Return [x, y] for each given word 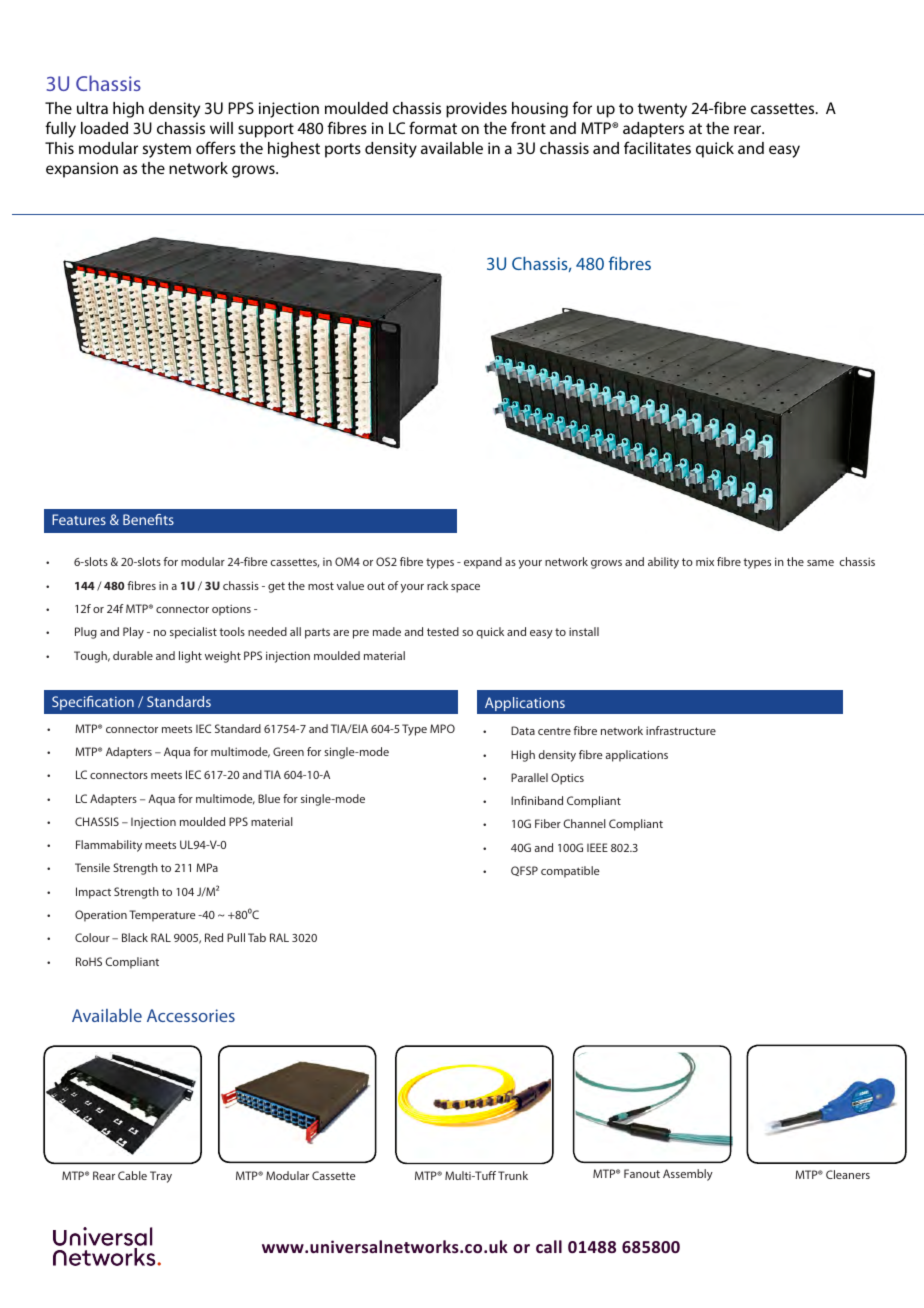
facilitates [657, 147]
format [433, 127]
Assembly [688, 1175]
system [167, 150]
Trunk [513, 1175]
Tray [161, 1177]
